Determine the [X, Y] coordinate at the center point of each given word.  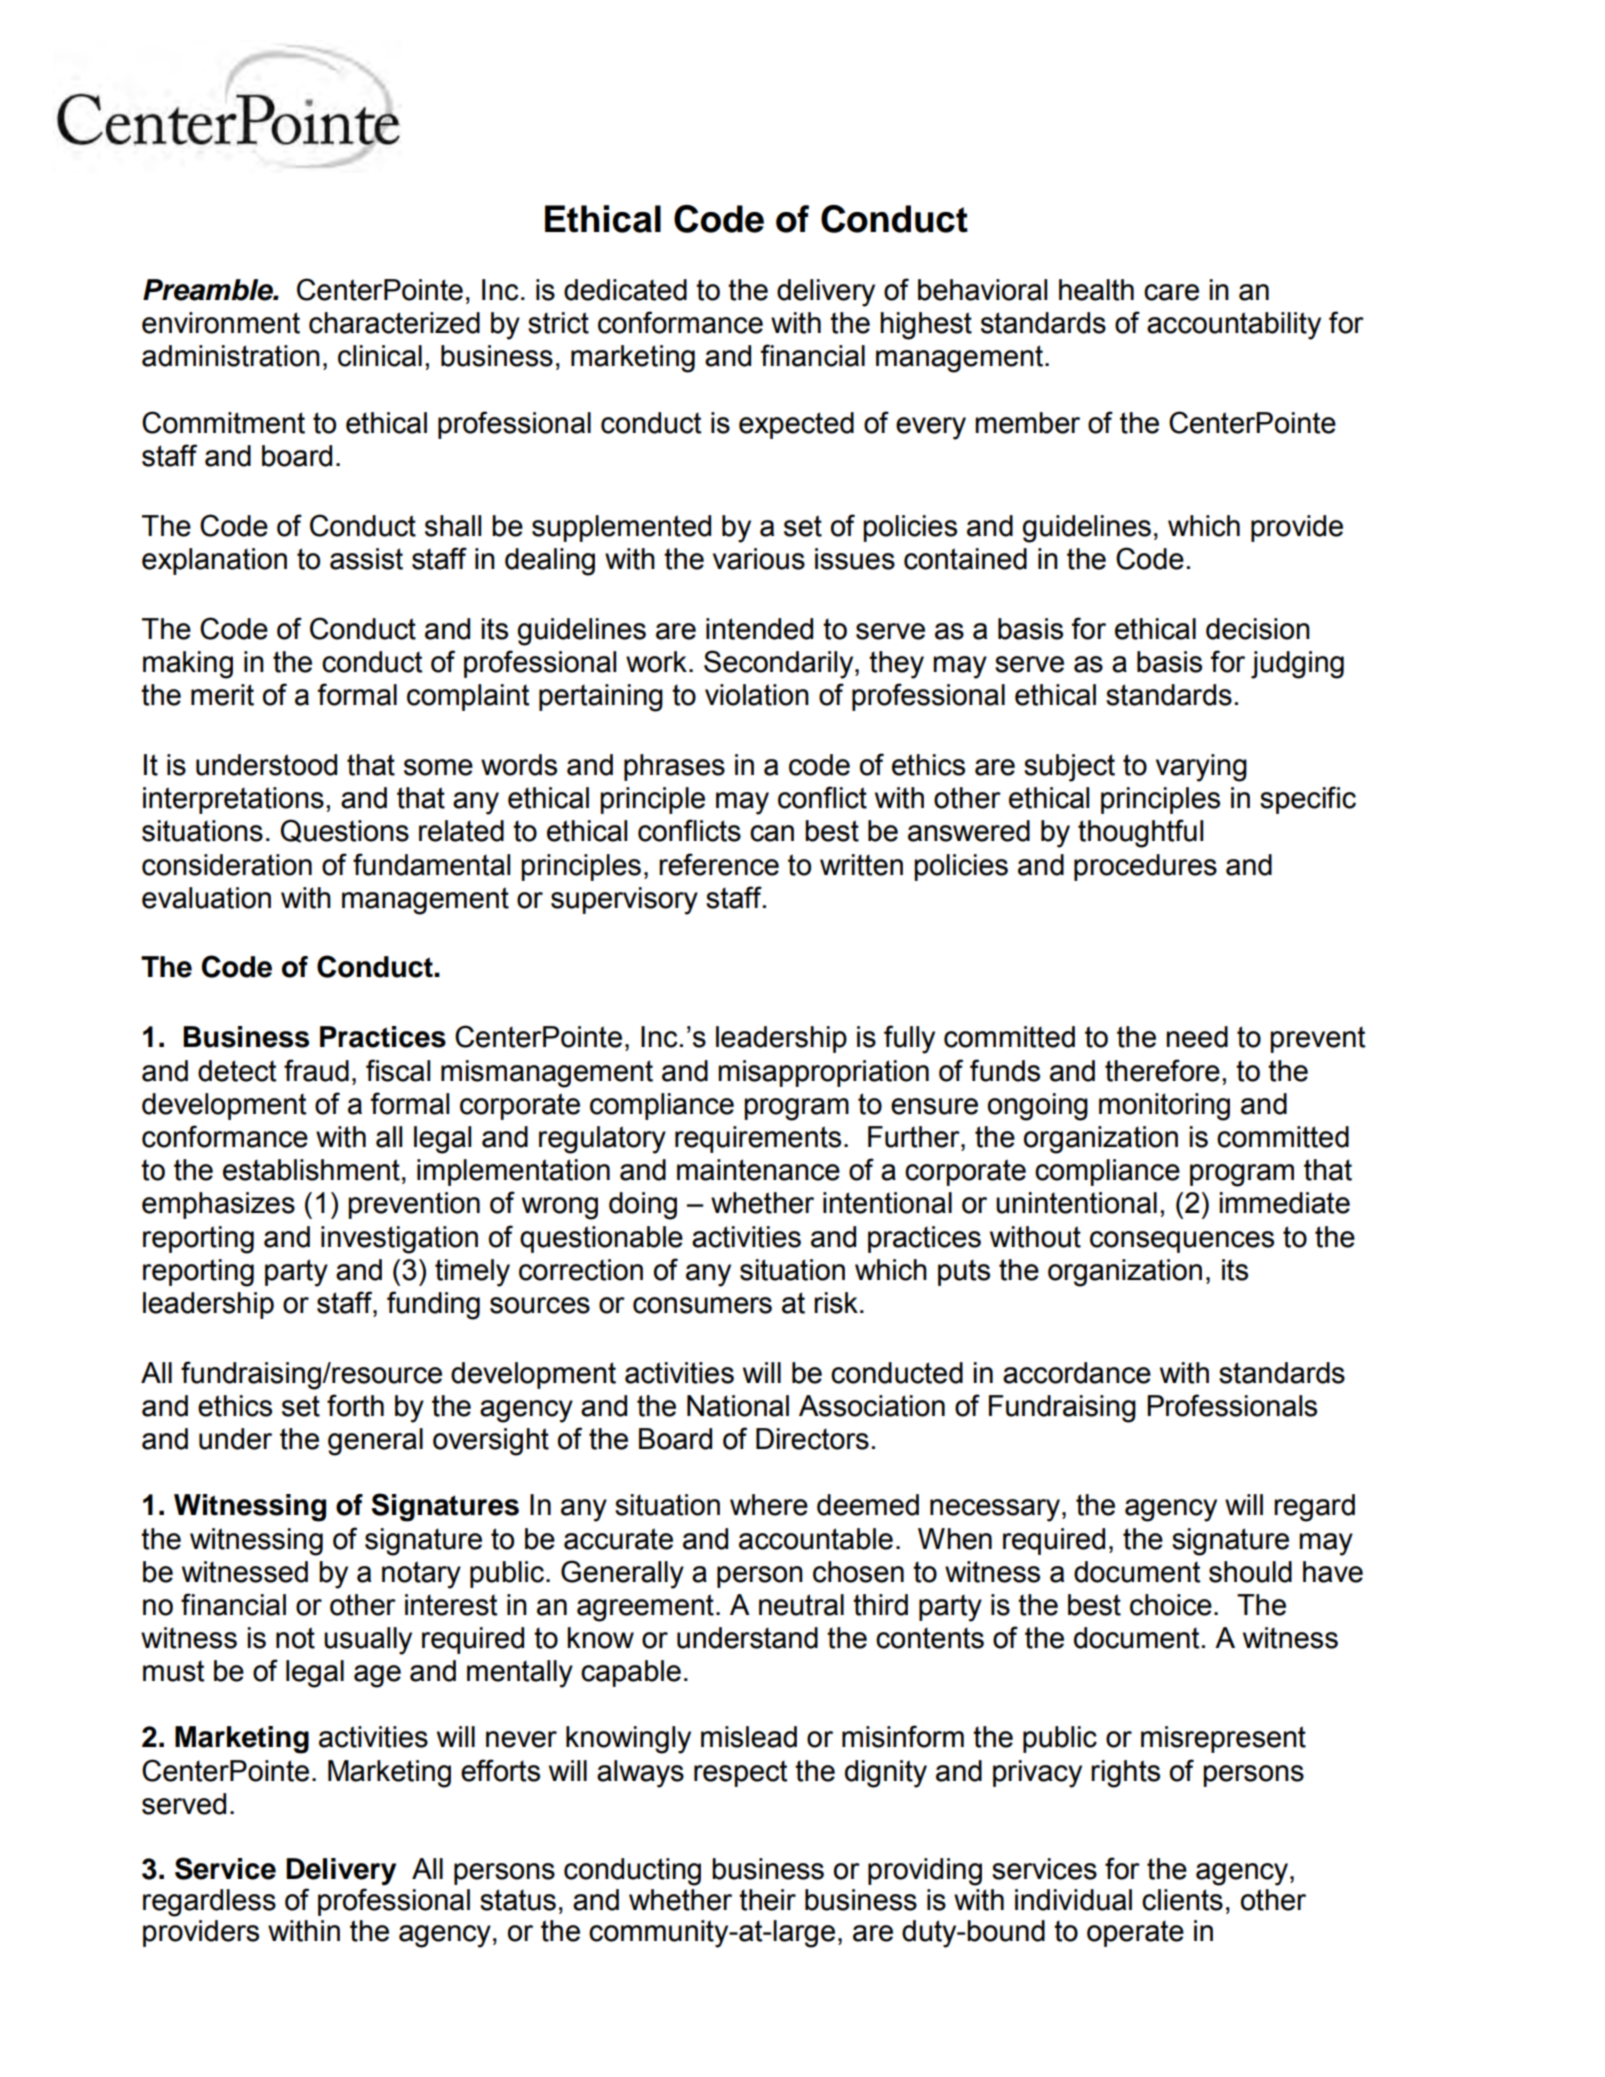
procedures [1145, 867]
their [767, 1900]
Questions [345, 831]
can [772, 833]
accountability [1234, 326]
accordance [1077, 1373]
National [738, 1406]
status [518, 1900]
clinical [380, 356]
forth [355, 1405]
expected [796, 425]
